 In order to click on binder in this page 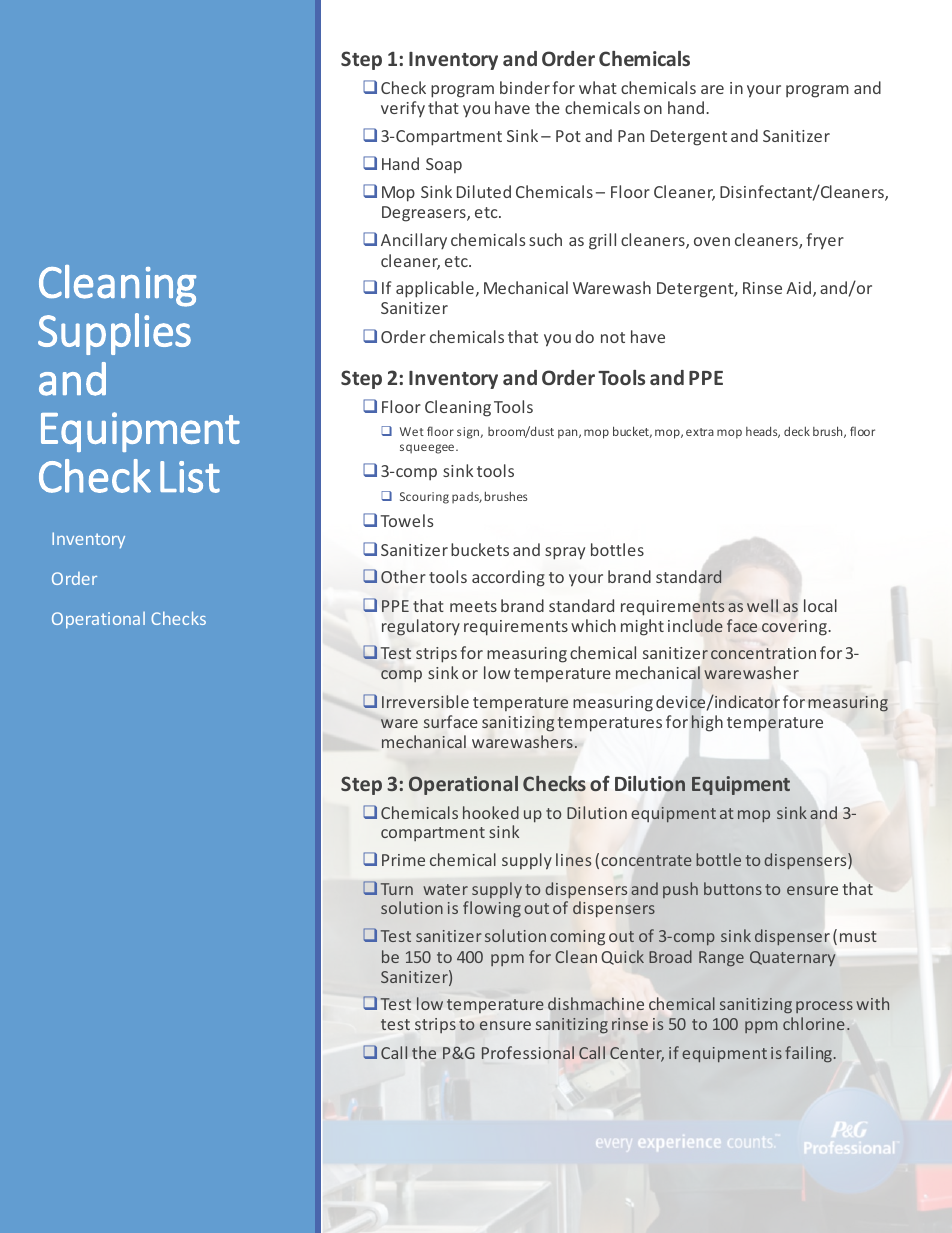, I will do `click(525, 87)`.
